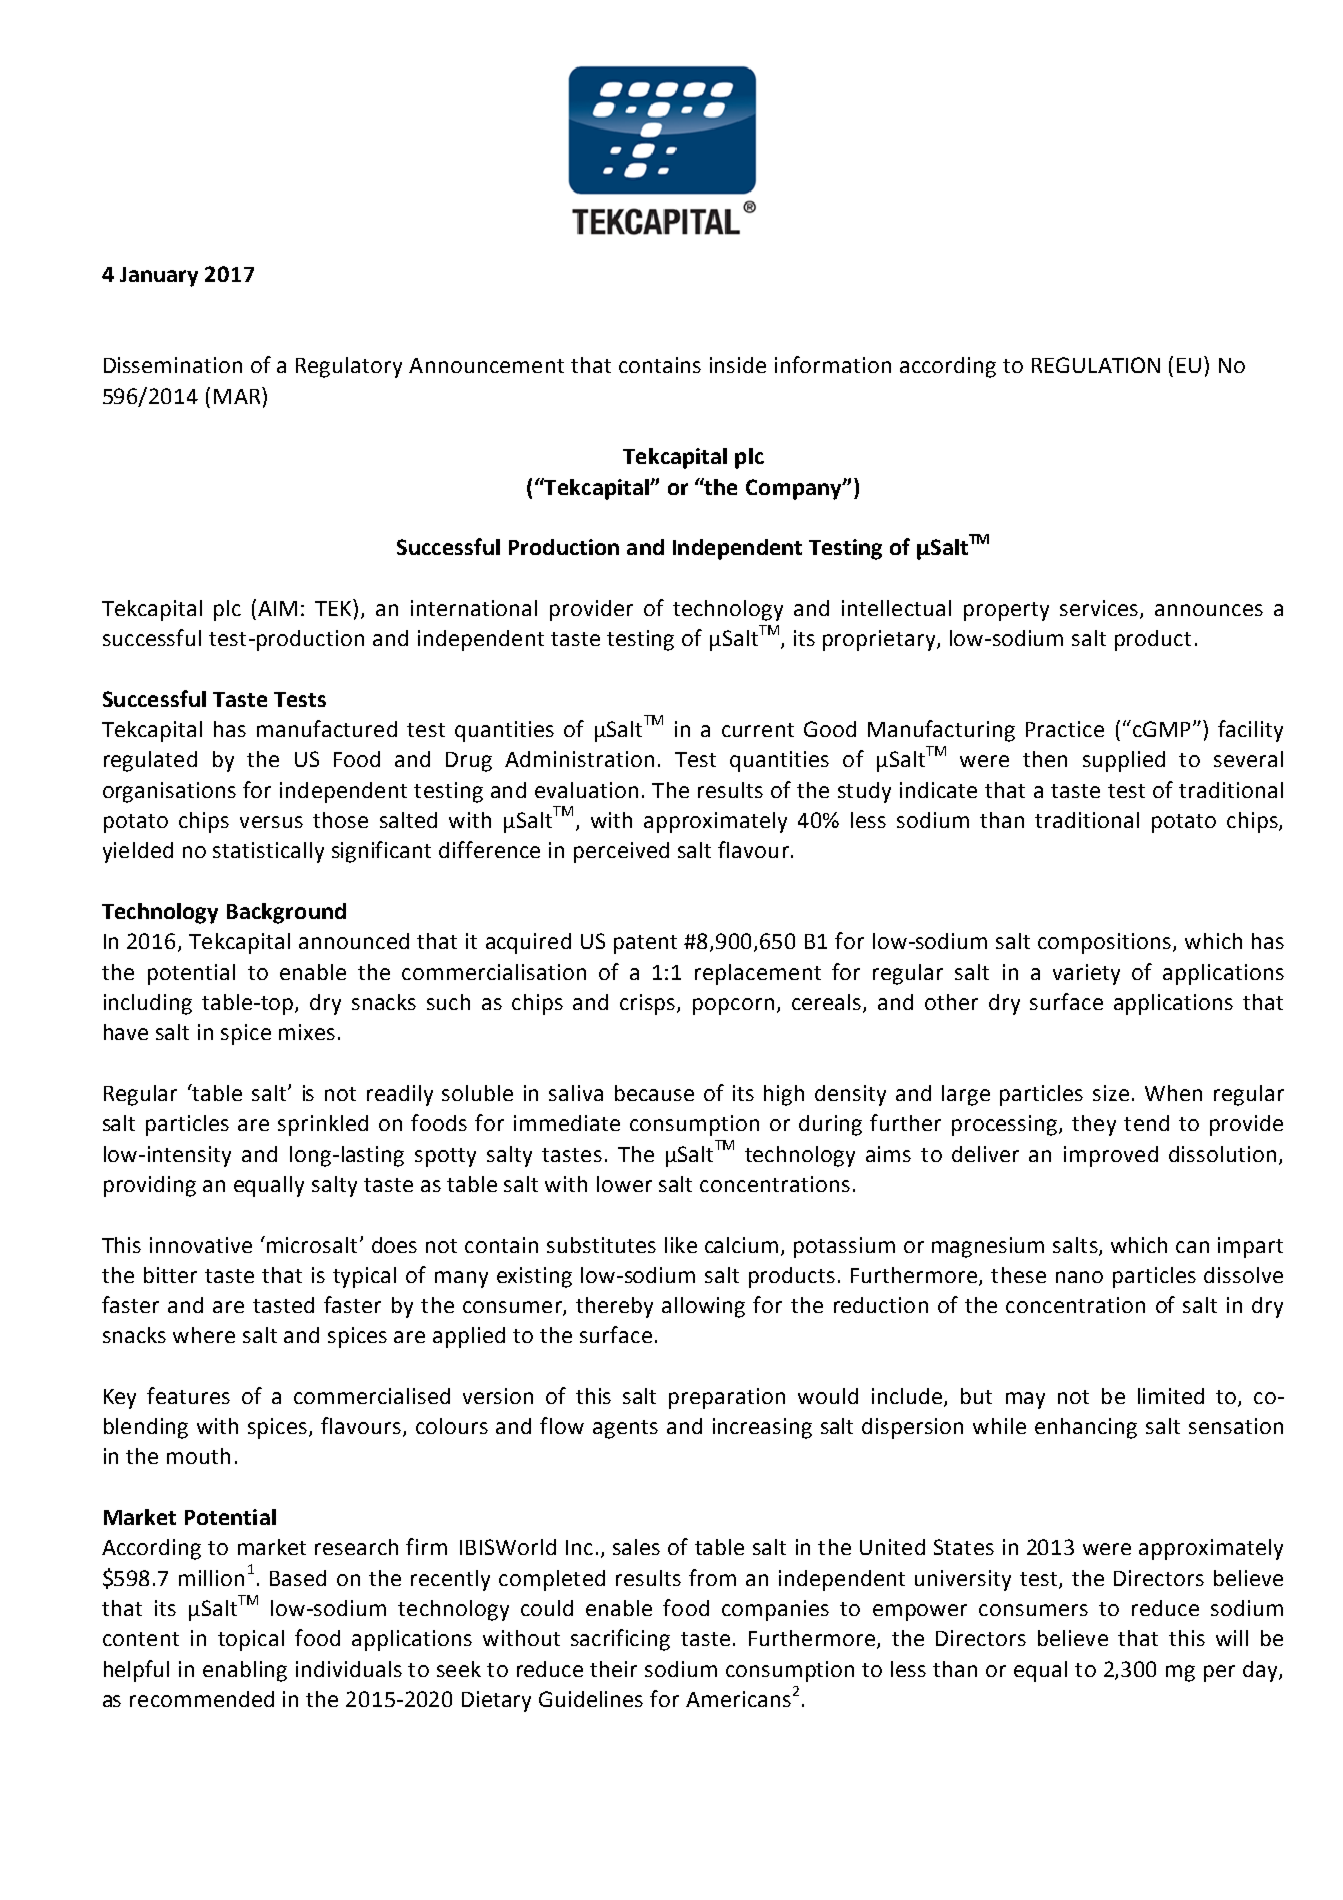  Describe the element at coordinates (1086, 974) in the screenshot. I see `variety` at that location.
